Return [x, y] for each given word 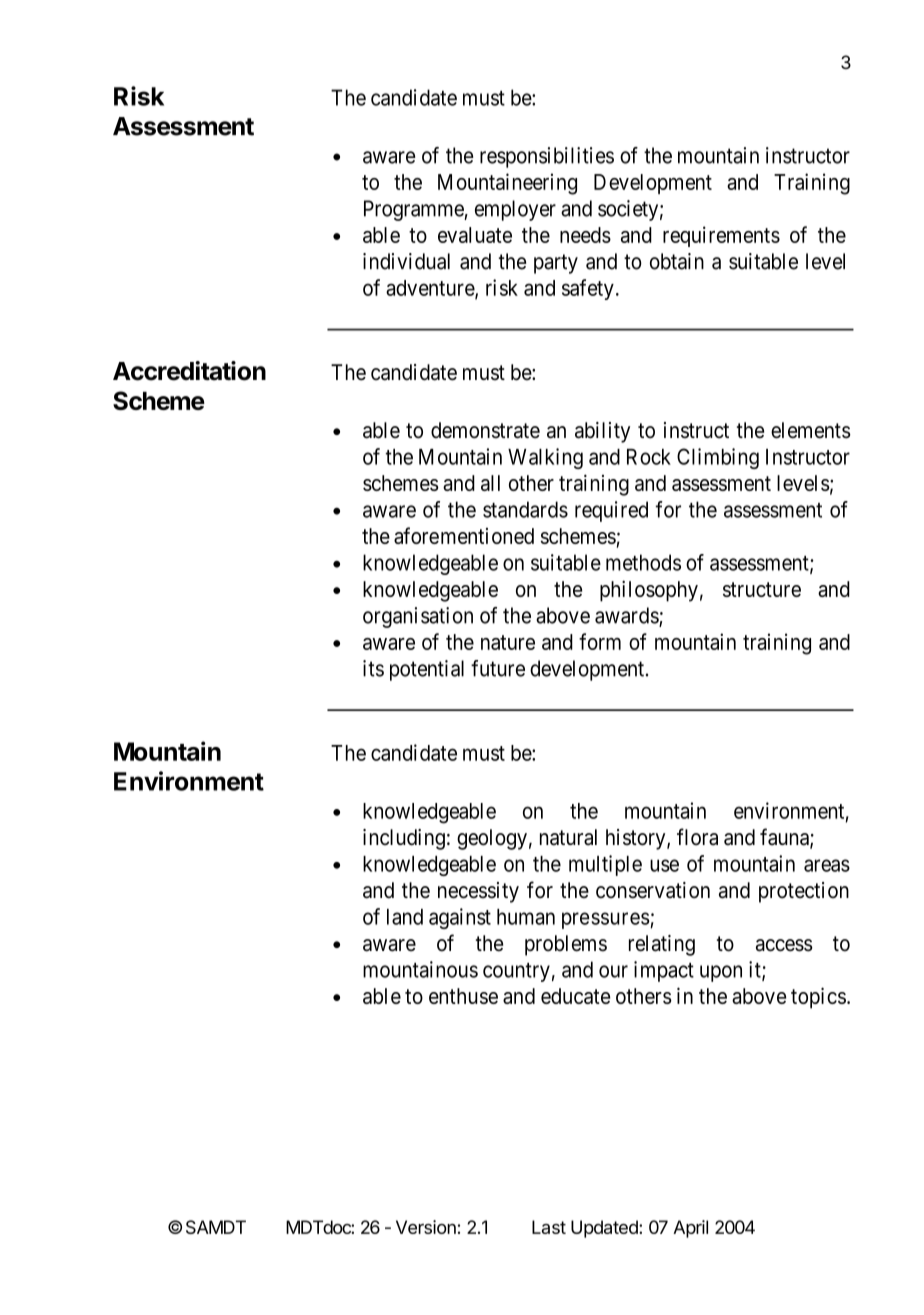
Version [426, 1227]
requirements [721, 236]
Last [549, 1227]
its [373, 668]
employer [515, 210]
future [498, 668]
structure [762, 589]
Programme [414, 210]
